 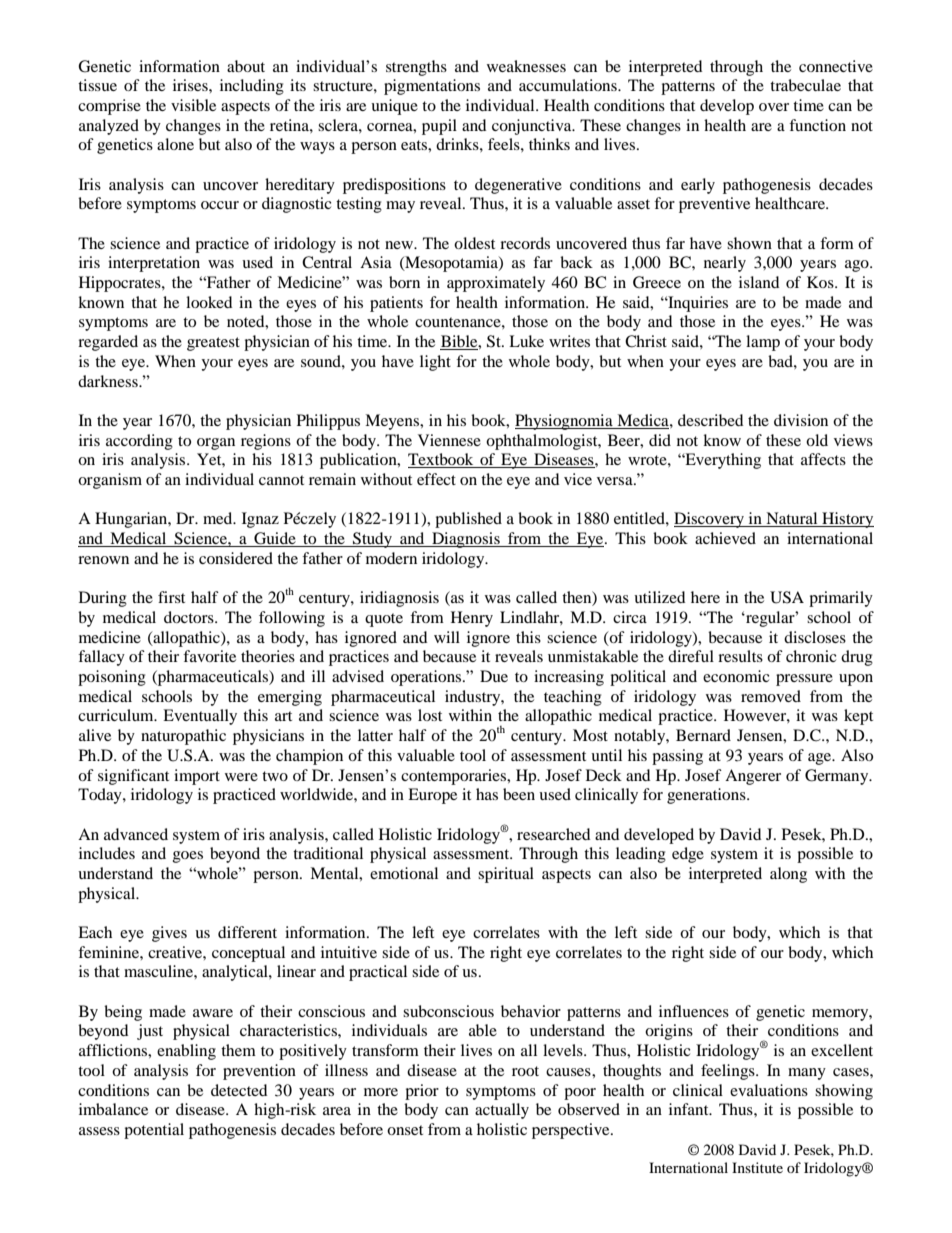 What do you see at coordinates (455, 777) in the page?
I see `contemporaries` at bounding box center [455, 777].
